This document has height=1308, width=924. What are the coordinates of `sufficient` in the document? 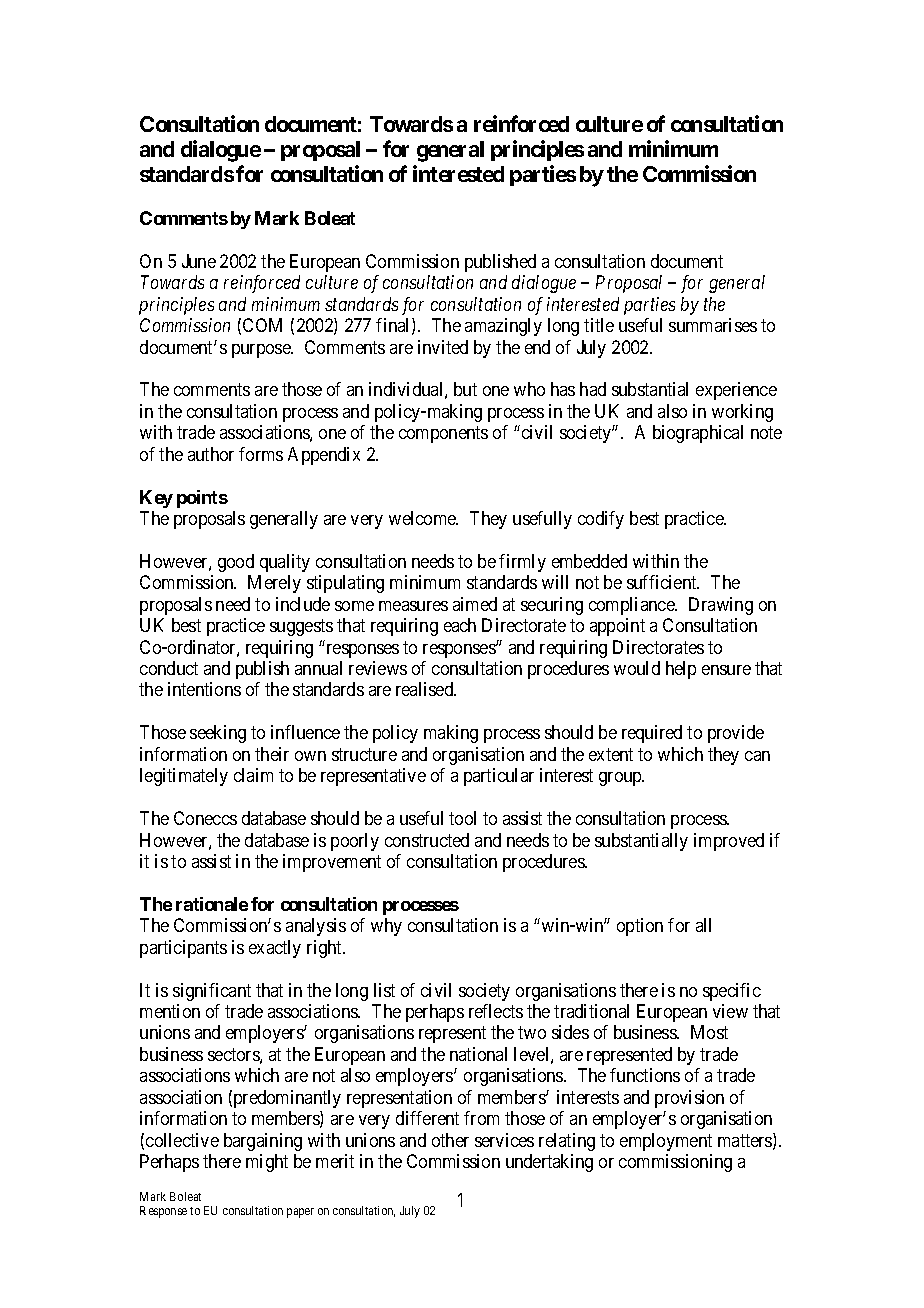 It's located at (663, 582).
